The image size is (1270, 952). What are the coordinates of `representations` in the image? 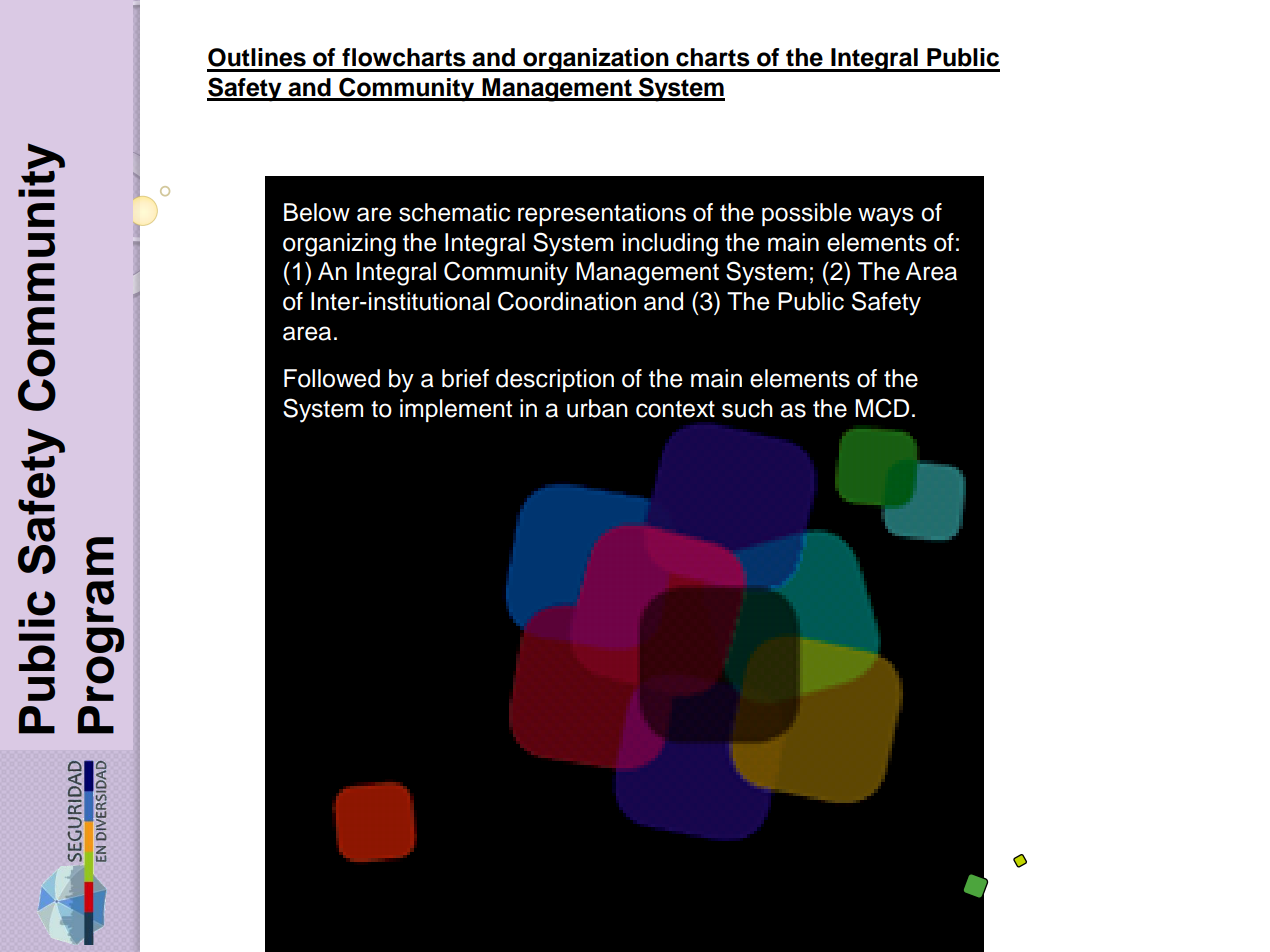 It's located at (602, 214).
